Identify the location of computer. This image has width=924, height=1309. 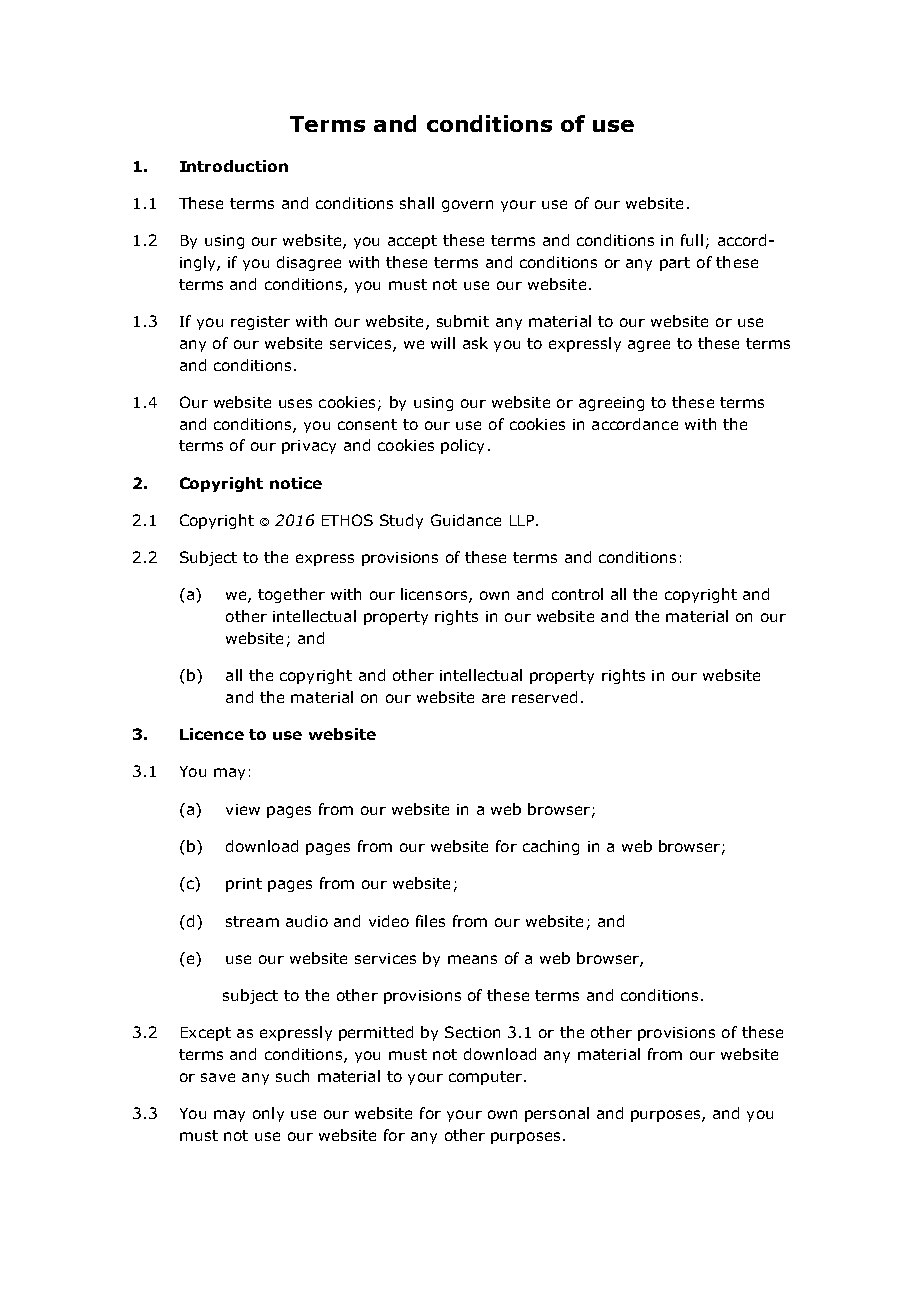
(485, 1078).
